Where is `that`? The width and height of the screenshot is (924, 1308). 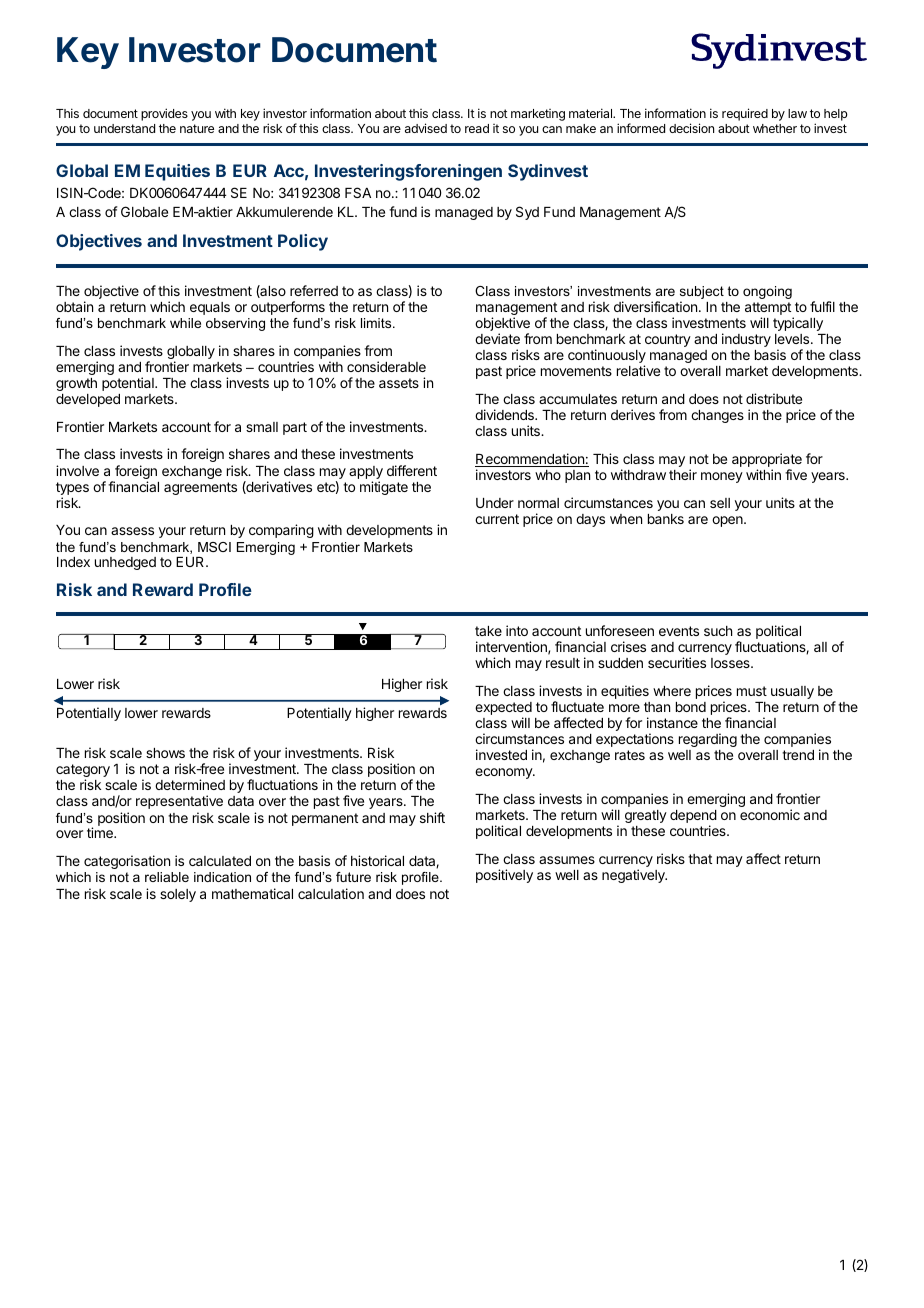
that is located at coordinates (700, 859).
